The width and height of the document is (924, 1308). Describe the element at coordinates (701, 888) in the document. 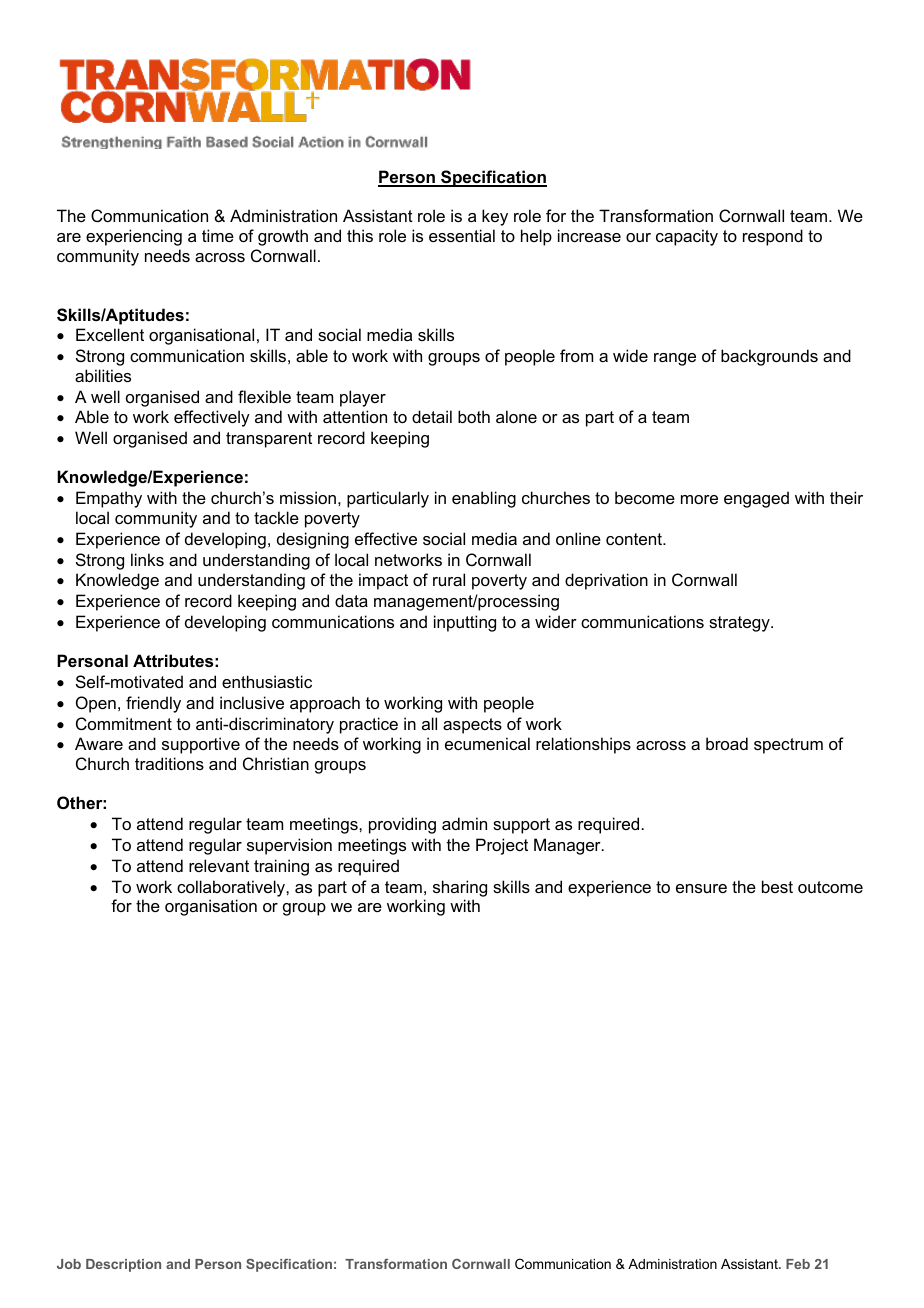

I see `ensure` at that location.
